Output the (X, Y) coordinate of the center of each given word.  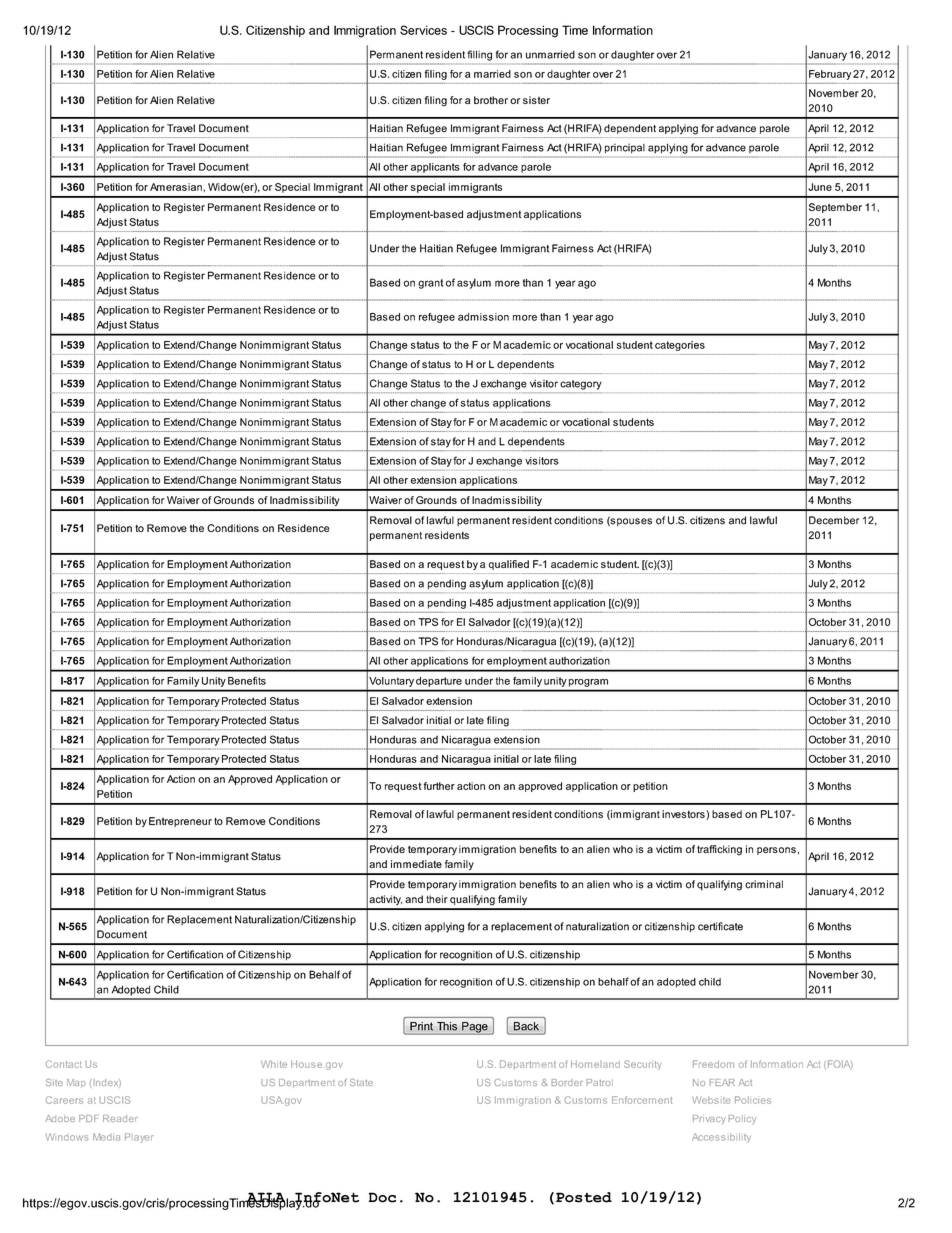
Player (139, 1138)
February (830, 75)
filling (479, 55)
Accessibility (721, 1138)
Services (423, 30)
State (361, 1082)
